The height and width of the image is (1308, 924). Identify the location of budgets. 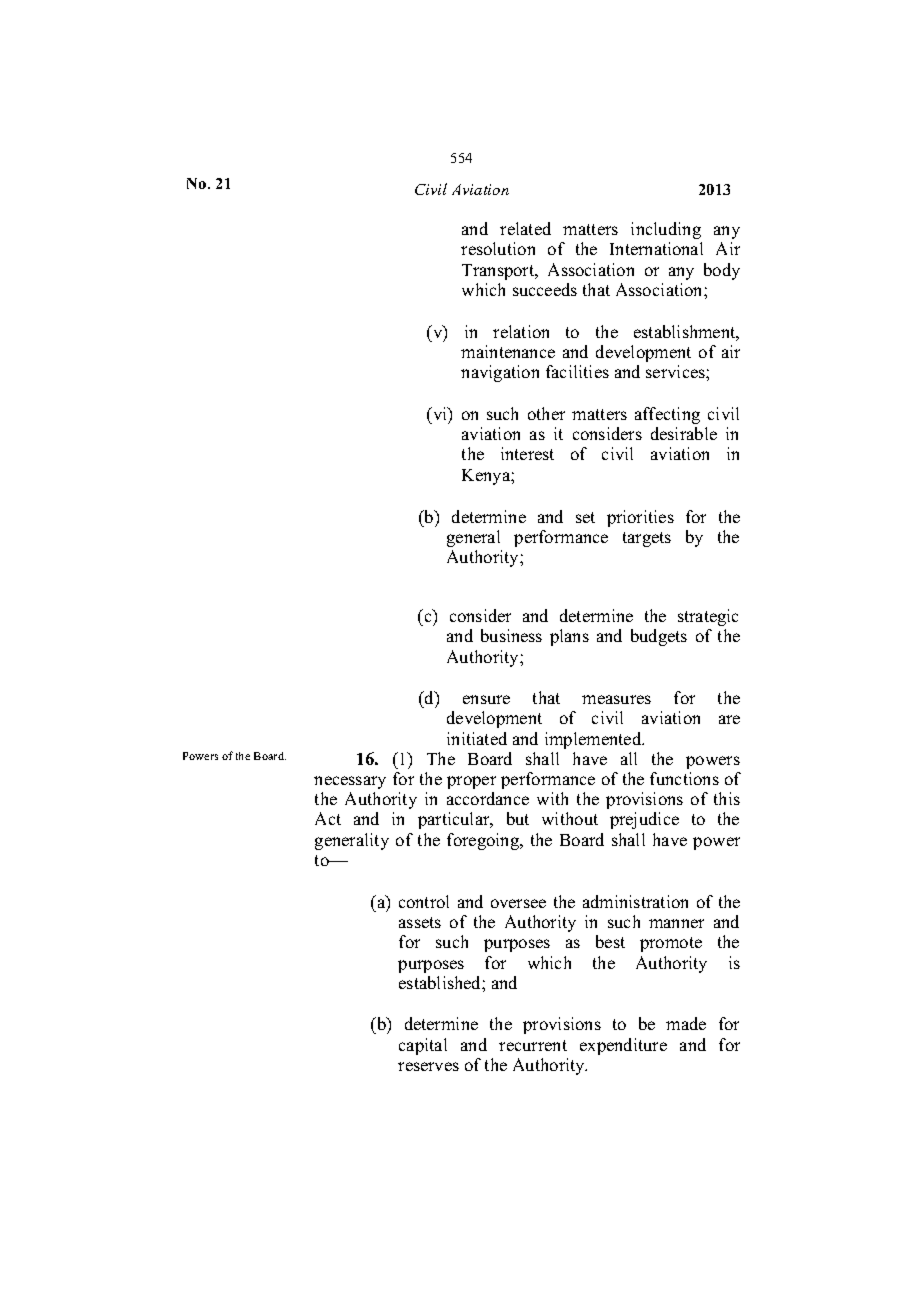
(659, 637).
